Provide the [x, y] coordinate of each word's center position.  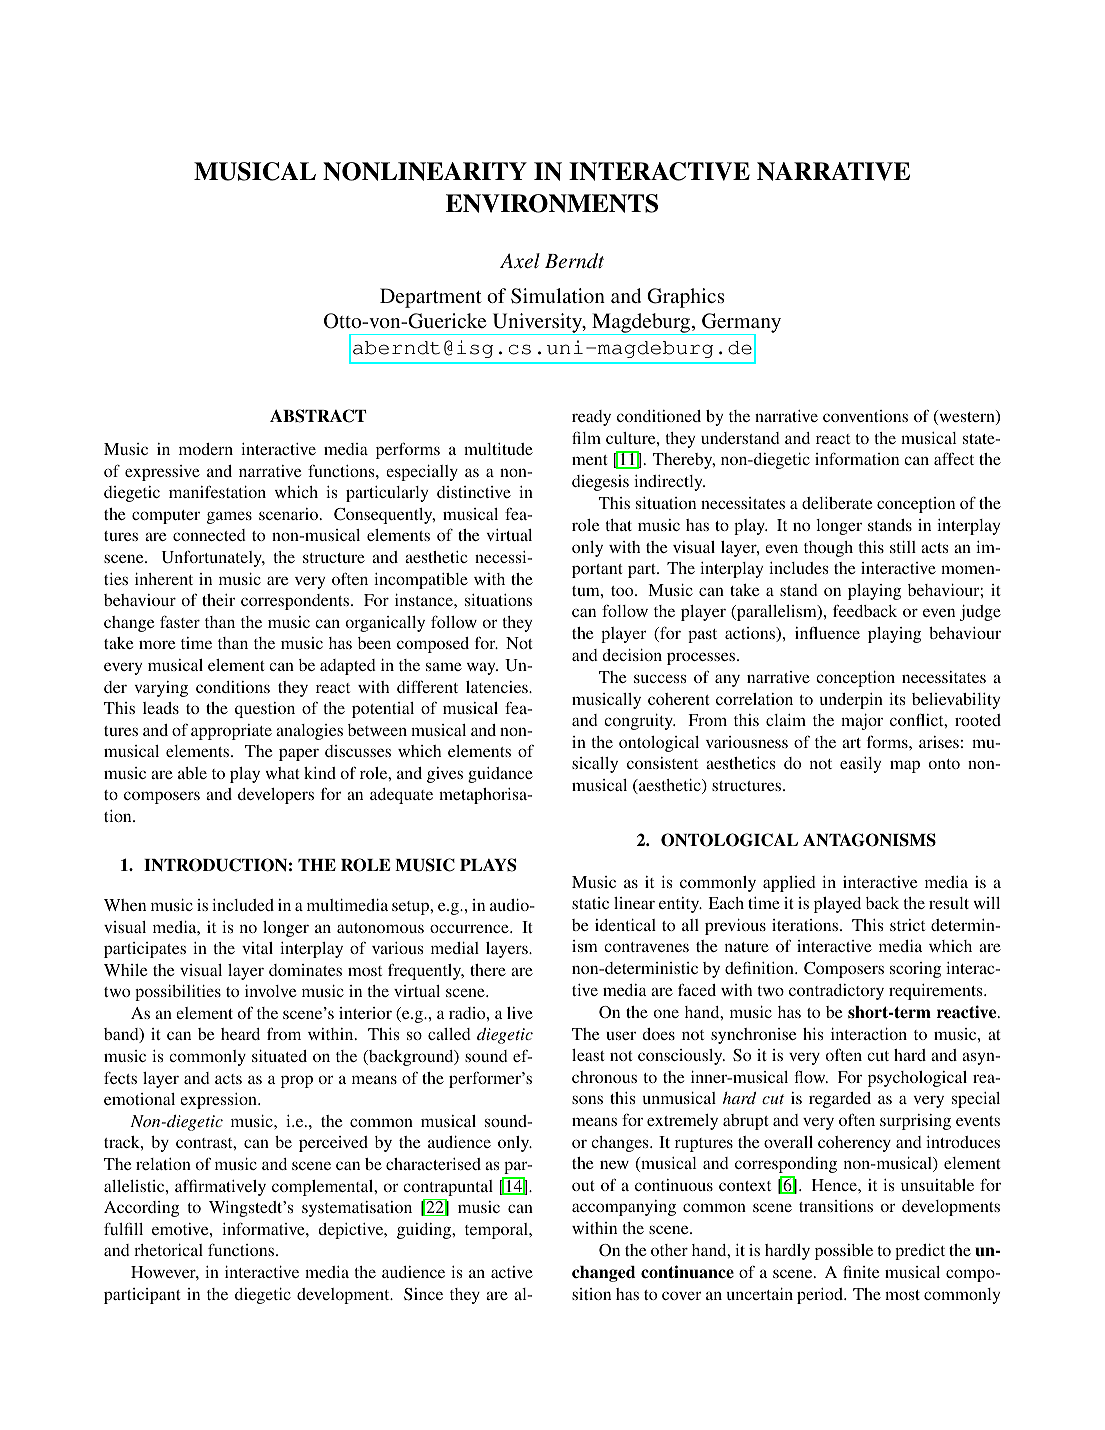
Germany [740, 324]
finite [861, 1271]
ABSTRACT [318, 416]
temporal [498, 1231]
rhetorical [168, 1250]
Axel [520, 261]
